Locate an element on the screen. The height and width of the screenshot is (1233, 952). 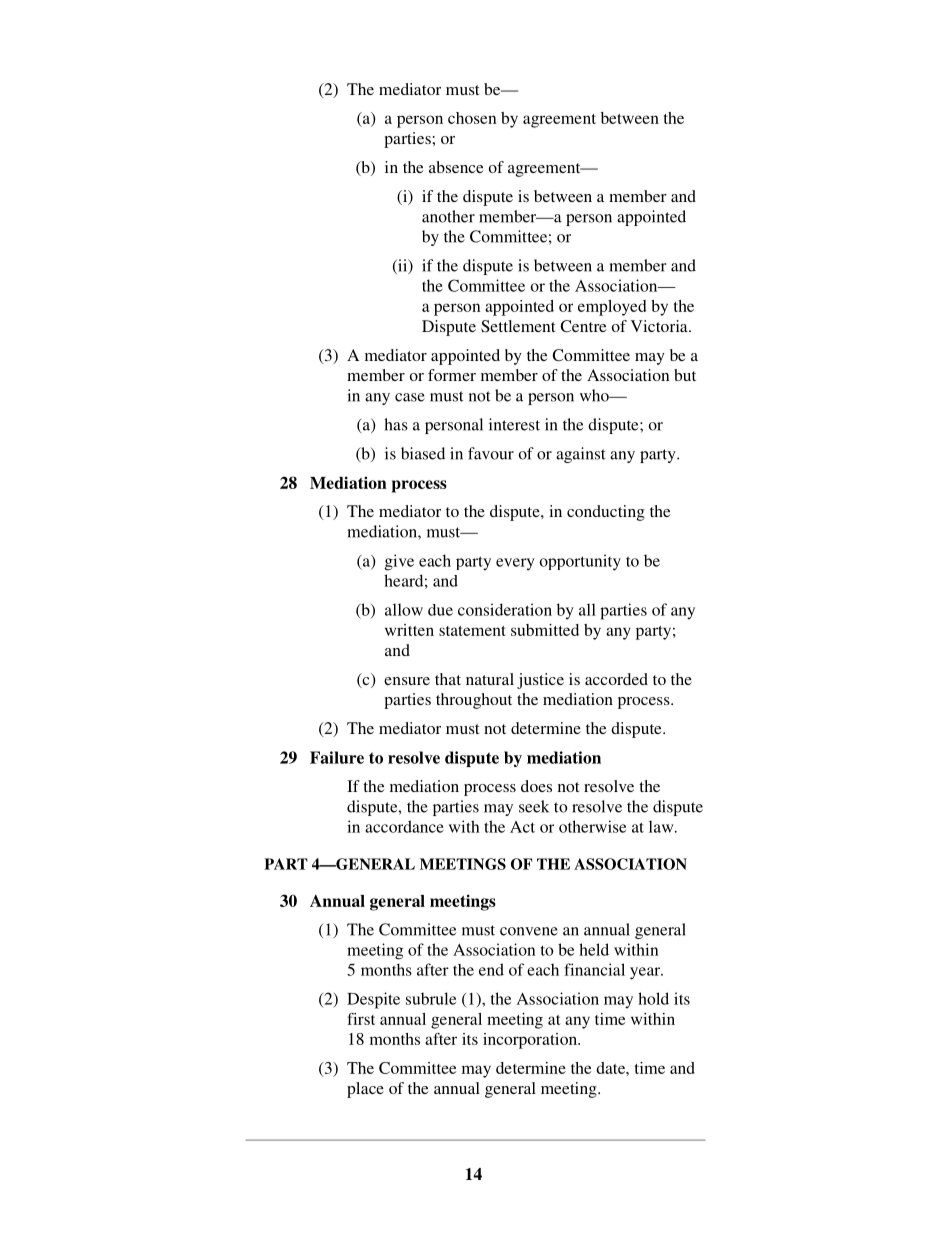
hold is located at coordinates (653, 998).
